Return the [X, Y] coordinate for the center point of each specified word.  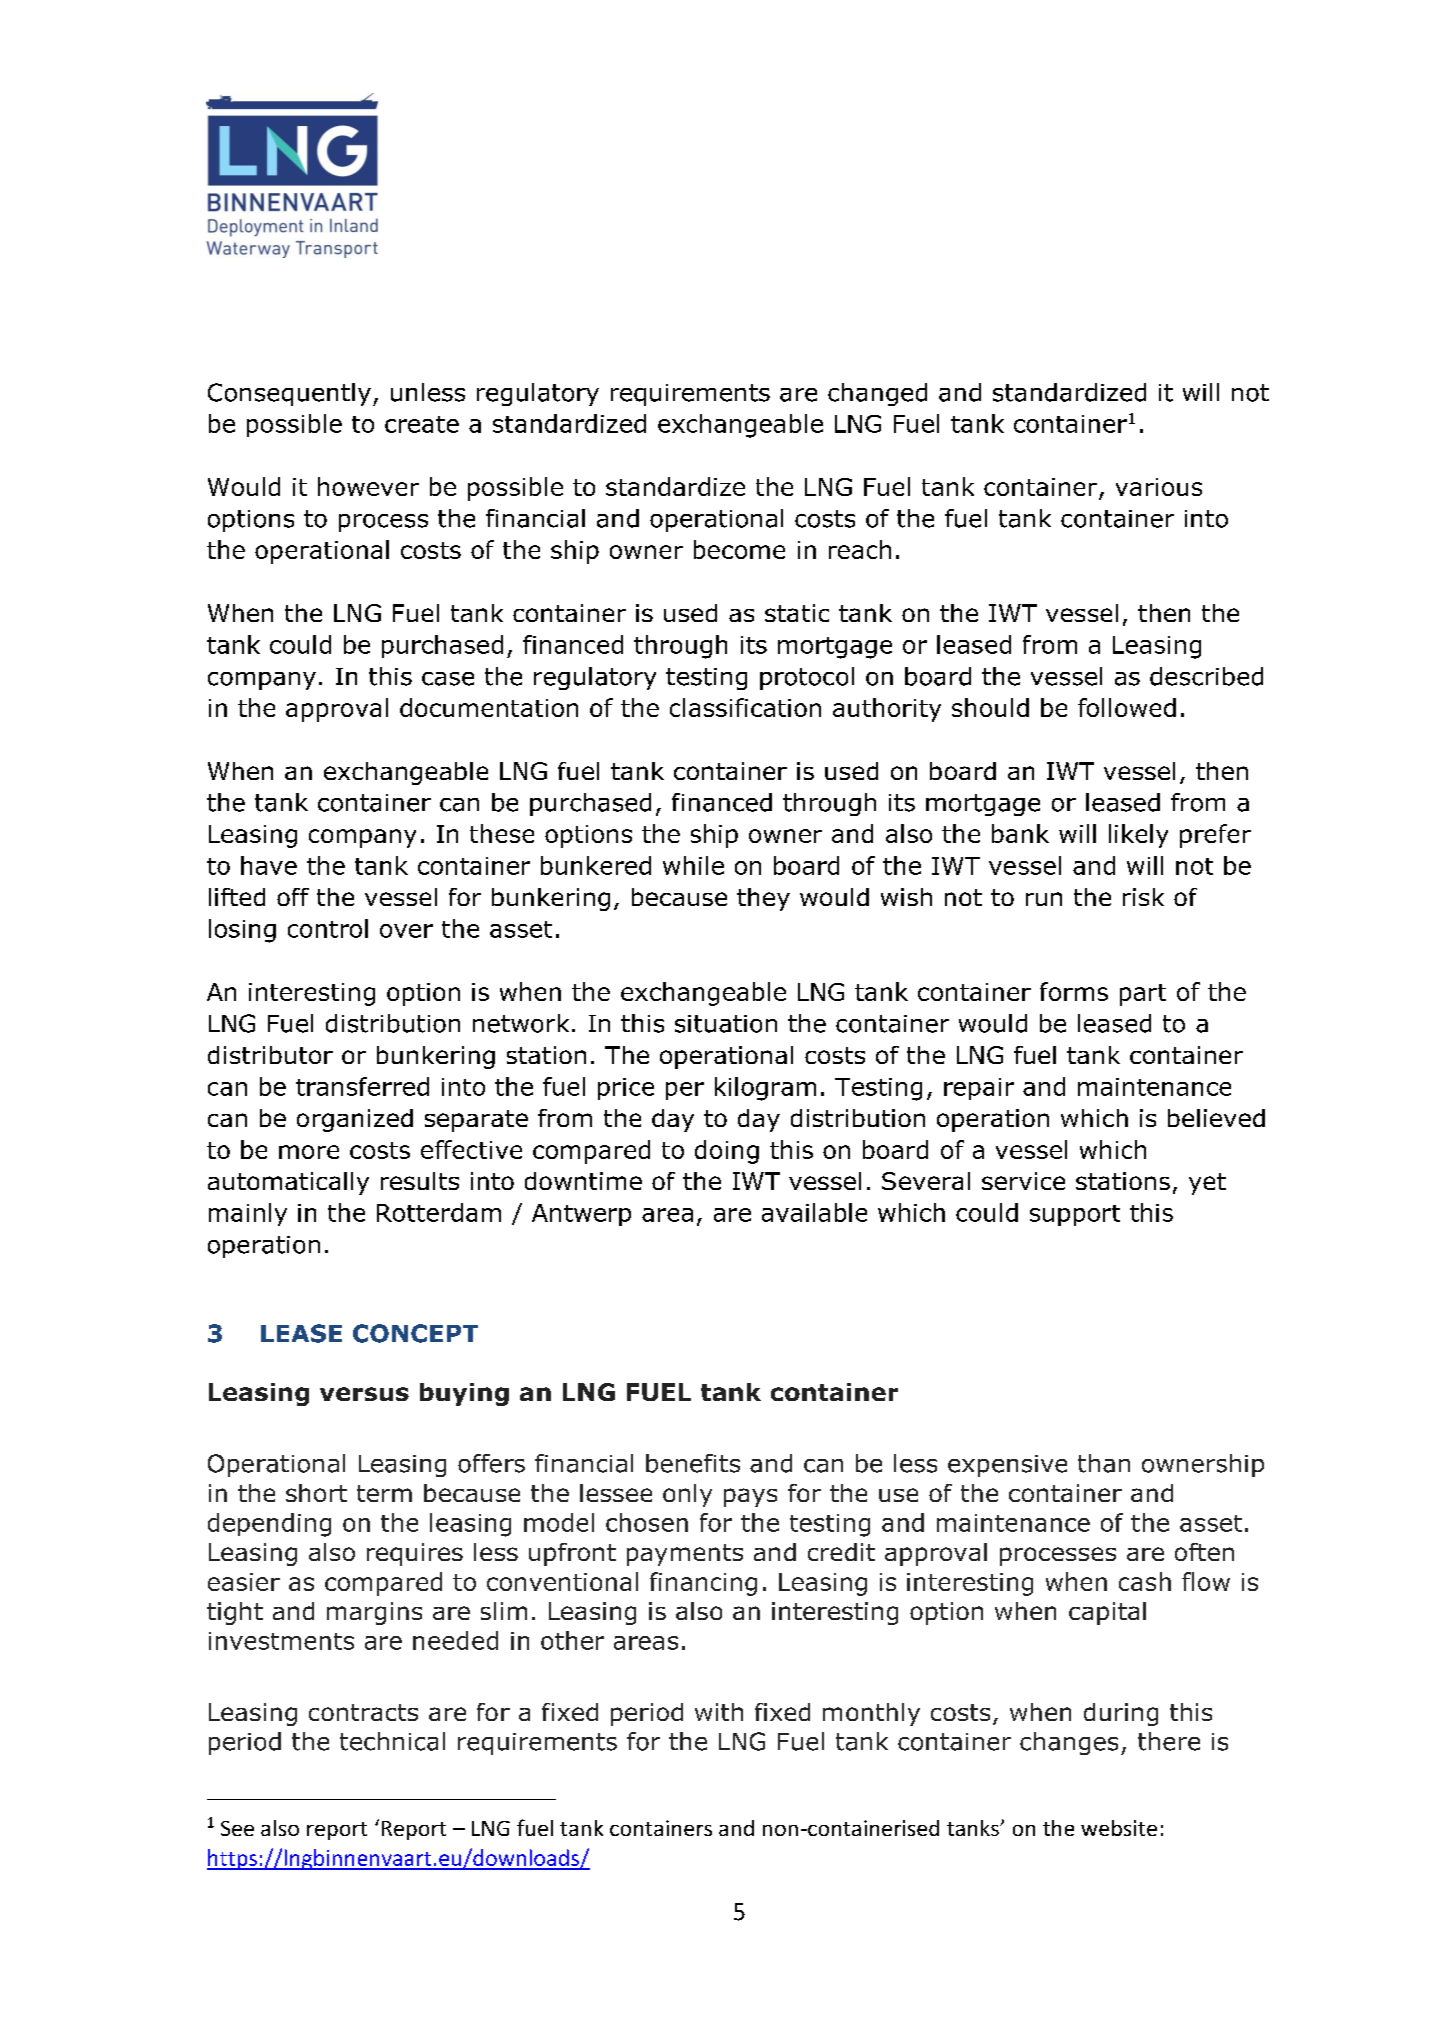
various [1159, 487]
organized [355, 1120]
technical [392, 1741]
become [739, 549]
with [719, 1712]
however [368, 486]
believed [1216, 1118]
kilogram [765, 1089]
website [1119, 1828]
